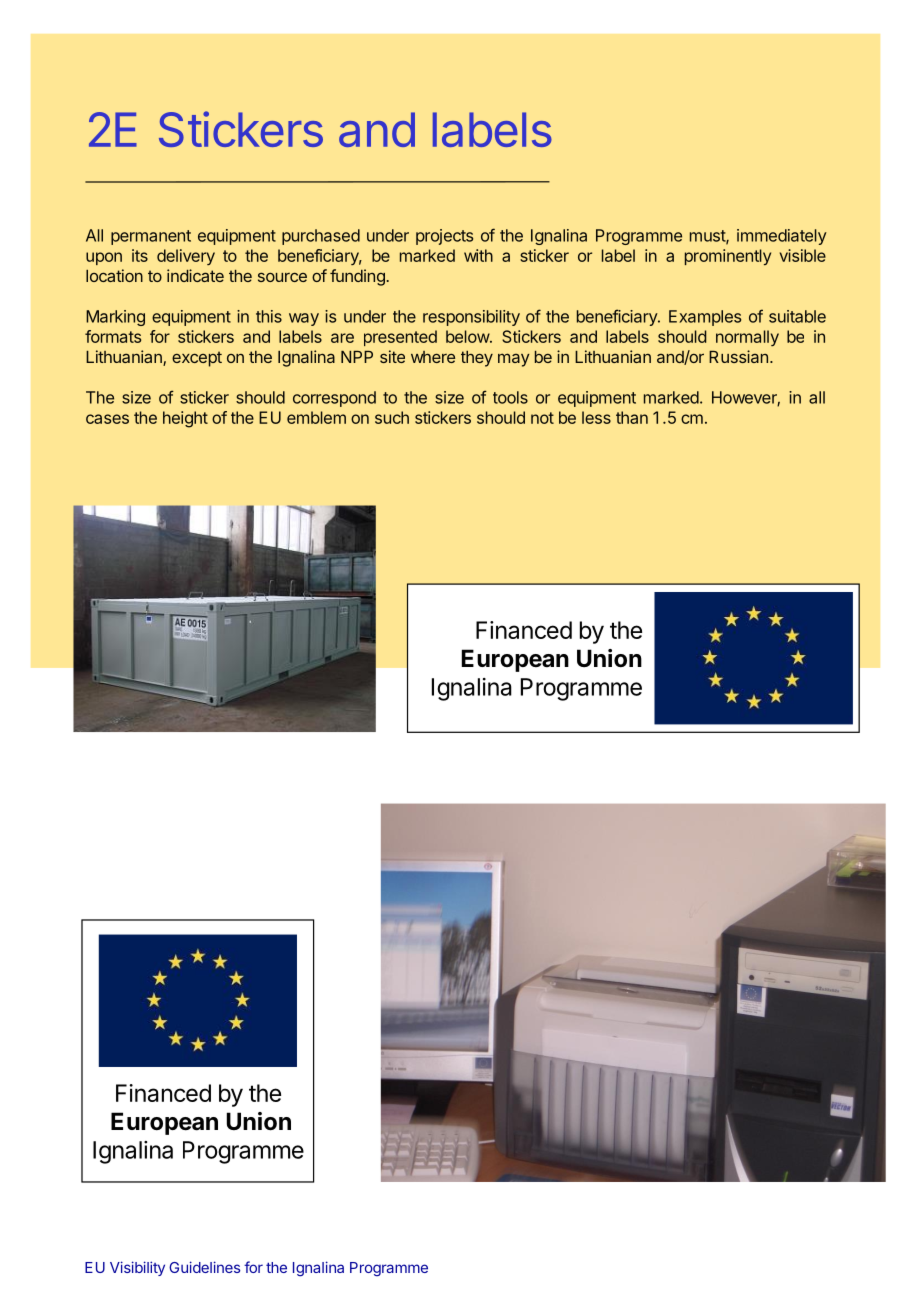  What do you see at coordinates (632, 417) in the screenshot?
I see `than` at bounding box center [632, 417].
